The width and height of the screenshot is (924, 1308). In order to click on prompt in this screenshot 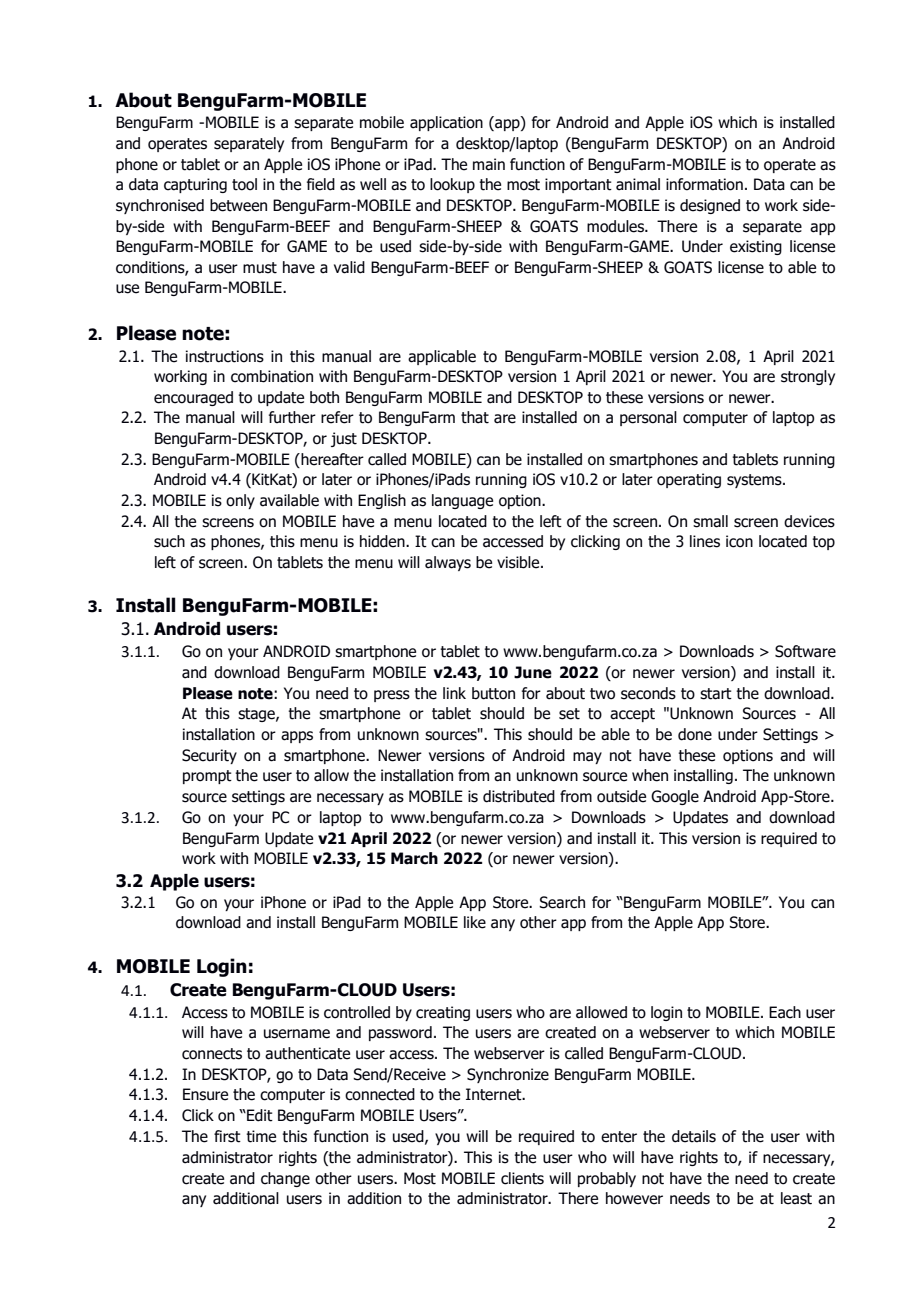, I will do `click(207, 777)`.
